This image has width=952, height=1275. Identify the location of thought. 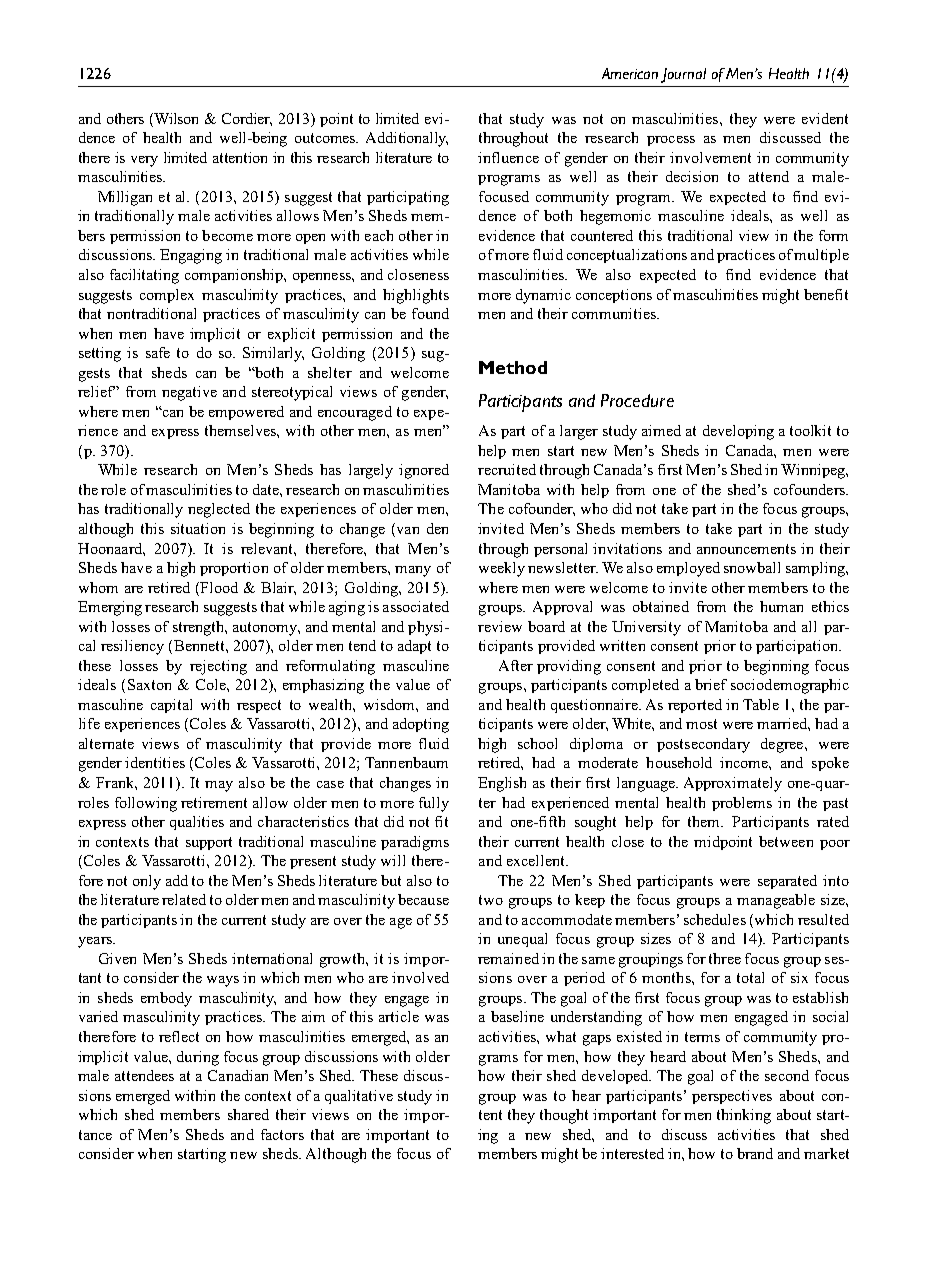
(564, 1116).
